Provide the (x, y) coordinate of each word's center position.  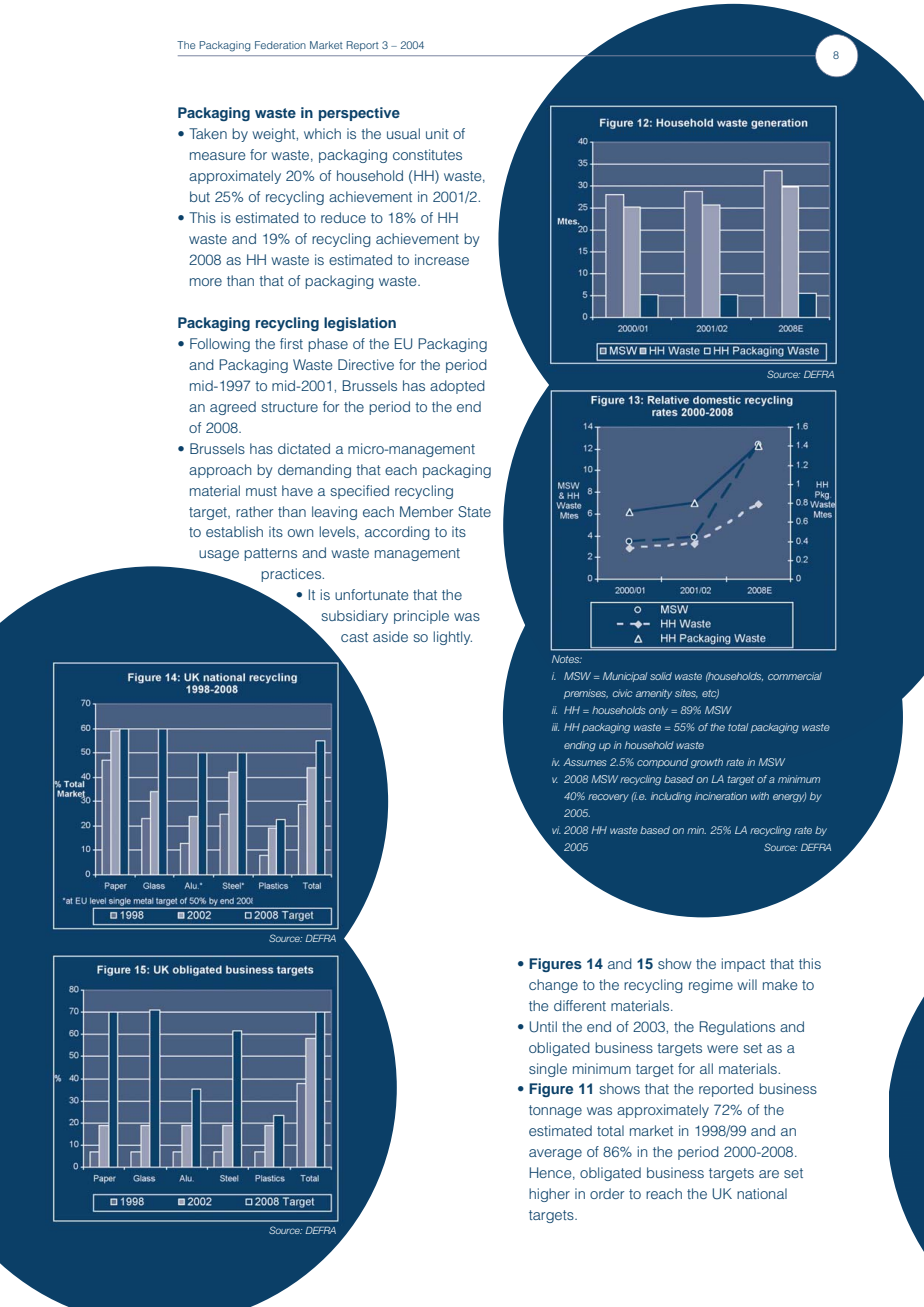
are (769, 1174)
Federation (280, 45)
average (555, 1154)
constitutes (427, 154)
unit (437, 133)
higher (549, 1195)
